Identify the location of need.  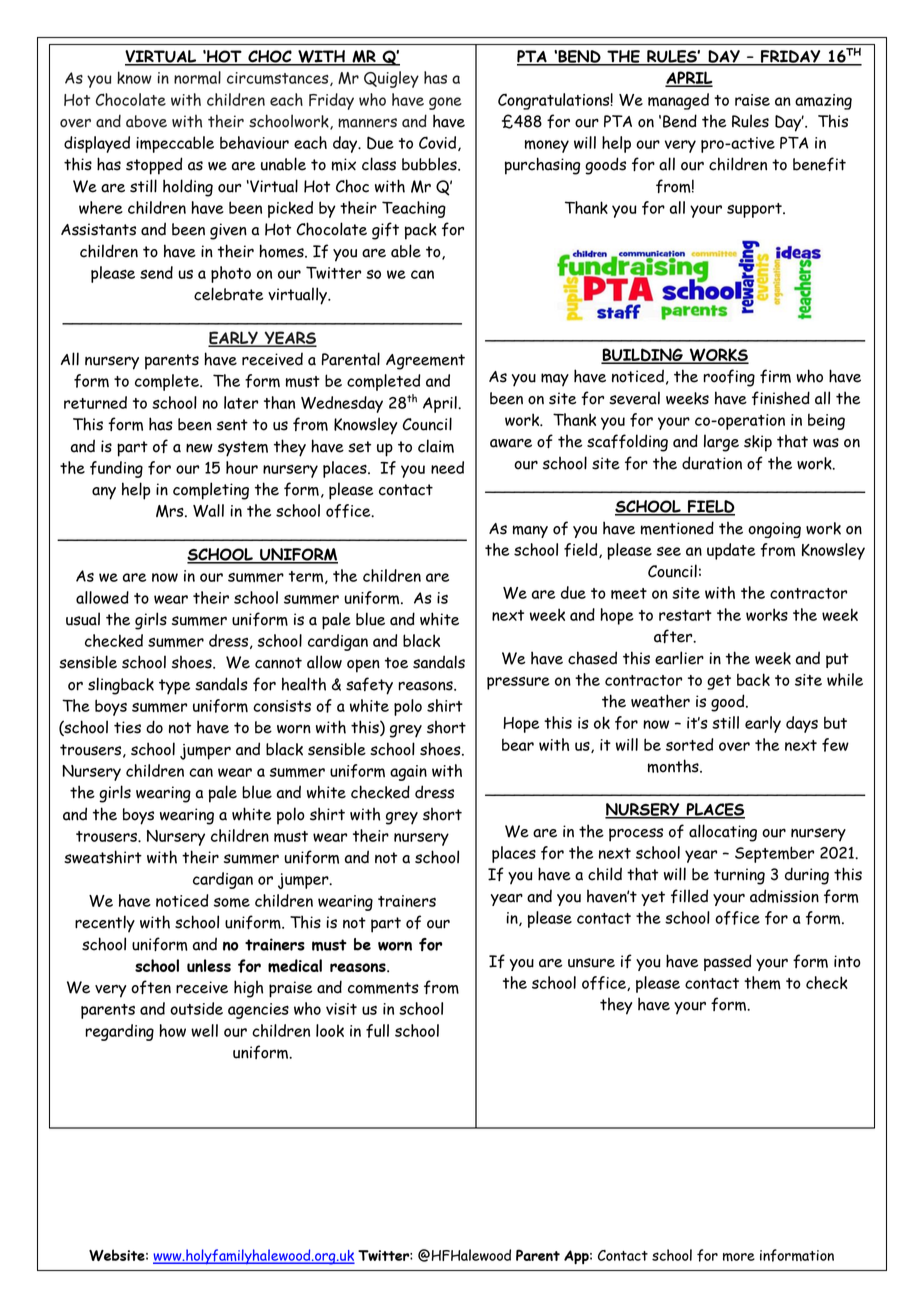
(447, 467).
